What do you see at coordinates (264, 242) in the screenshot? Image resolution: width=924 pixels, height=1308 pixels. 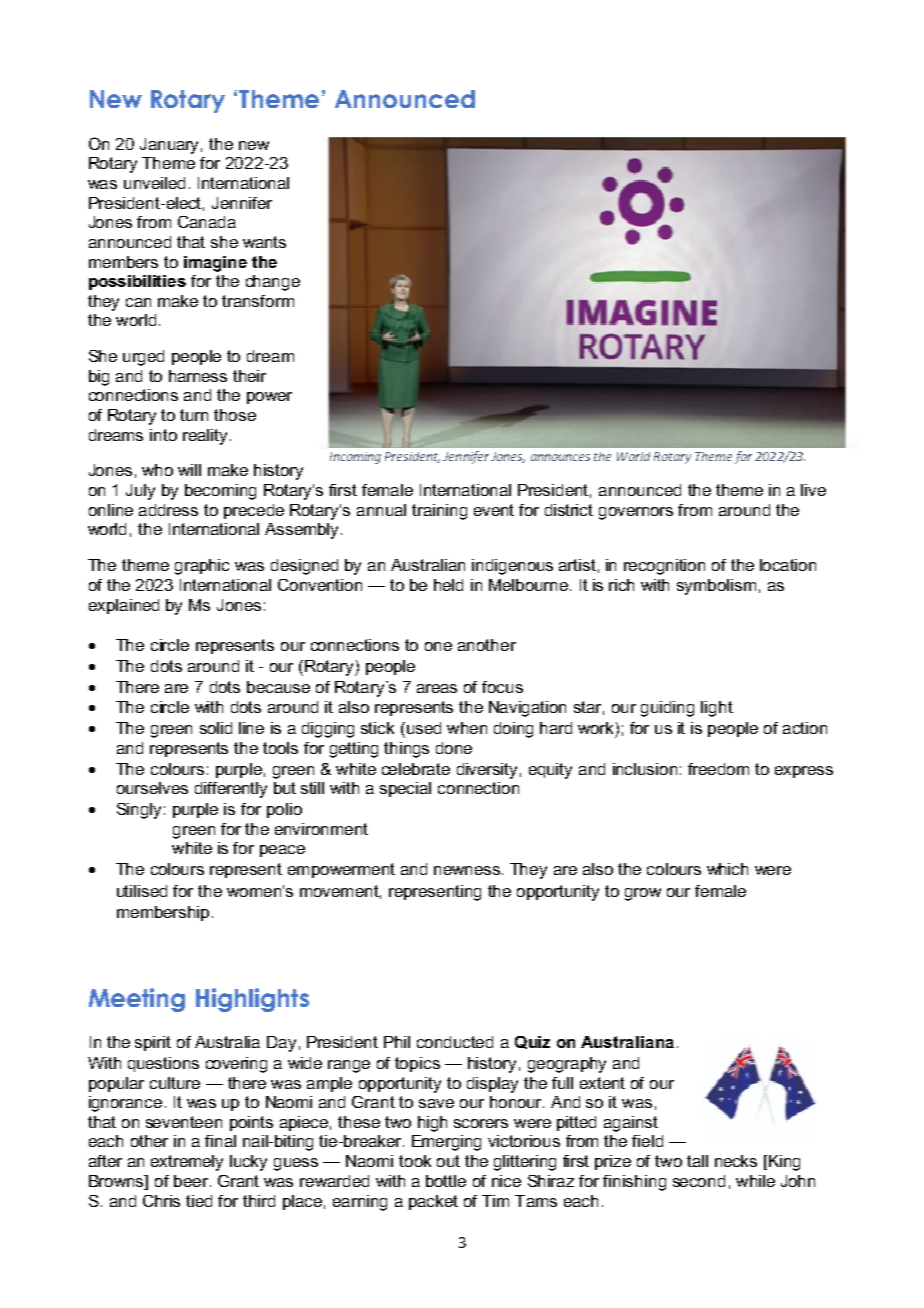 I see `wants` at bounding box center [264, 242].
